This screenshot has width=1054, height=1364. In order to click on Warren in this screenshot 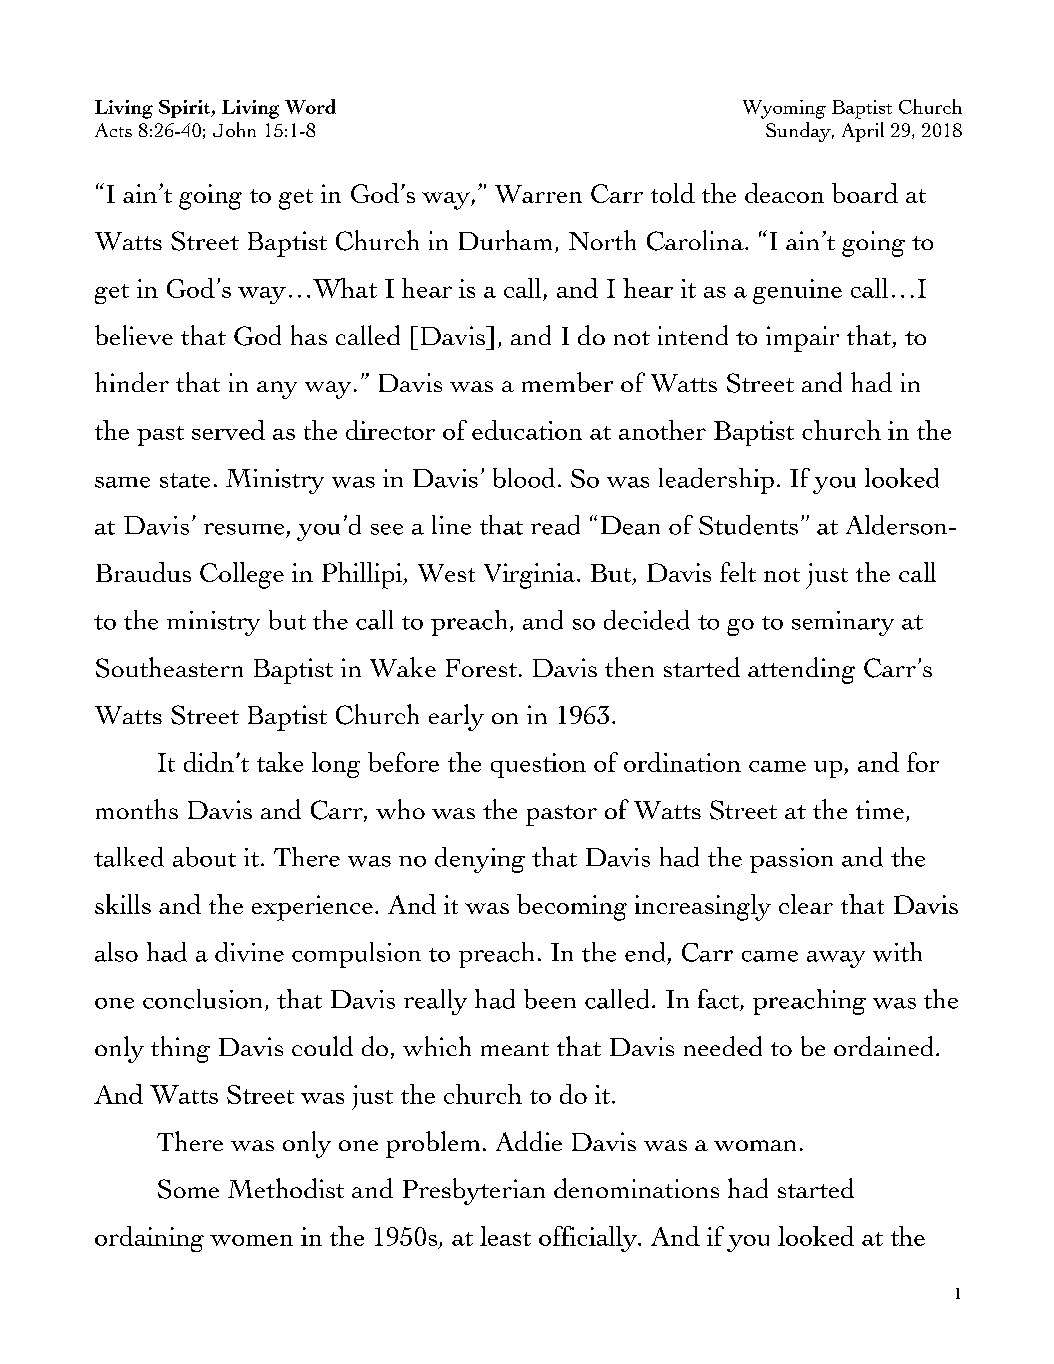, I will do `click(538, 194)`.
